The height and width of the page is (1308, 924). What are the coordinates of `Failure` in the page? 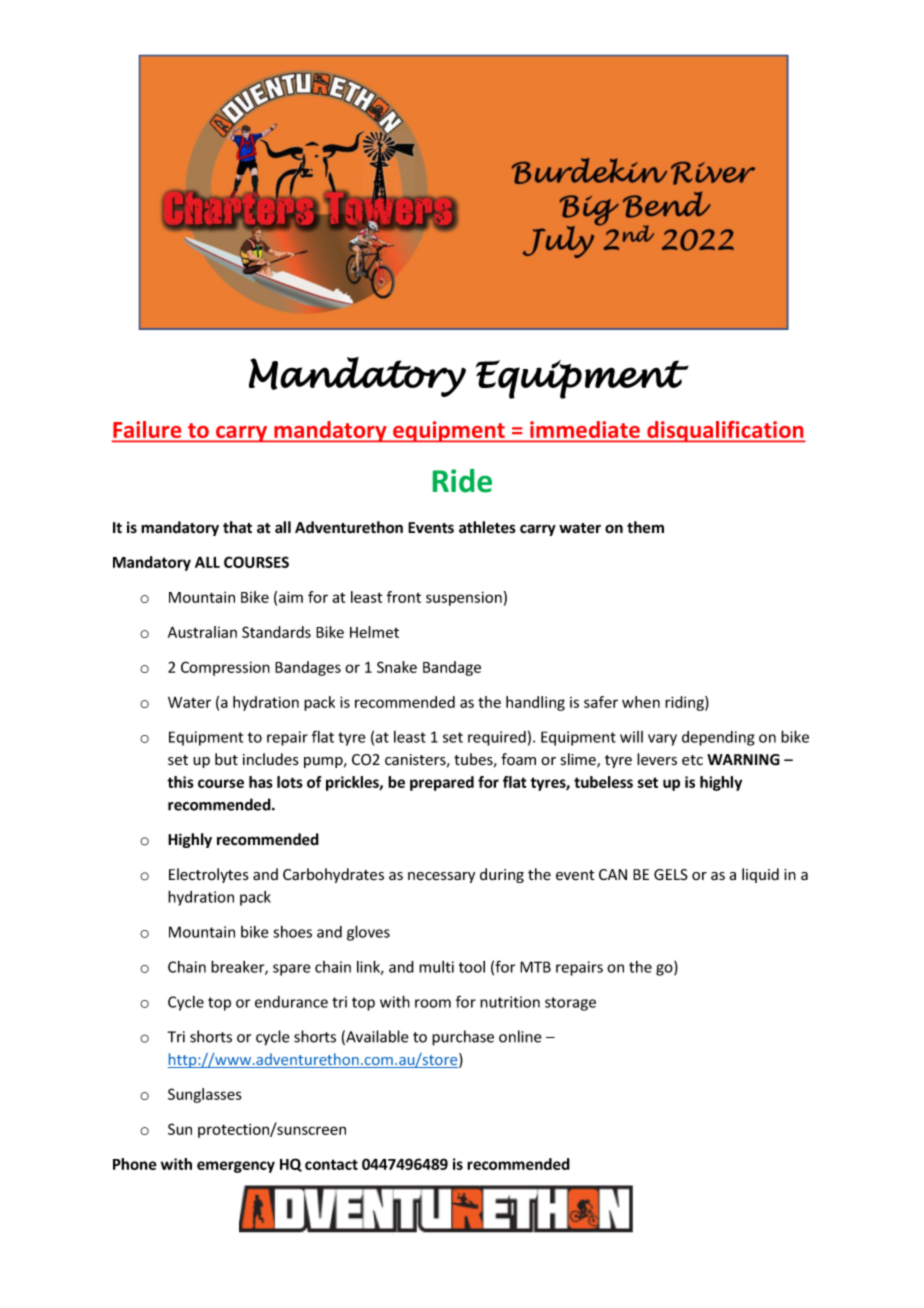 It's located at (148, 431).
